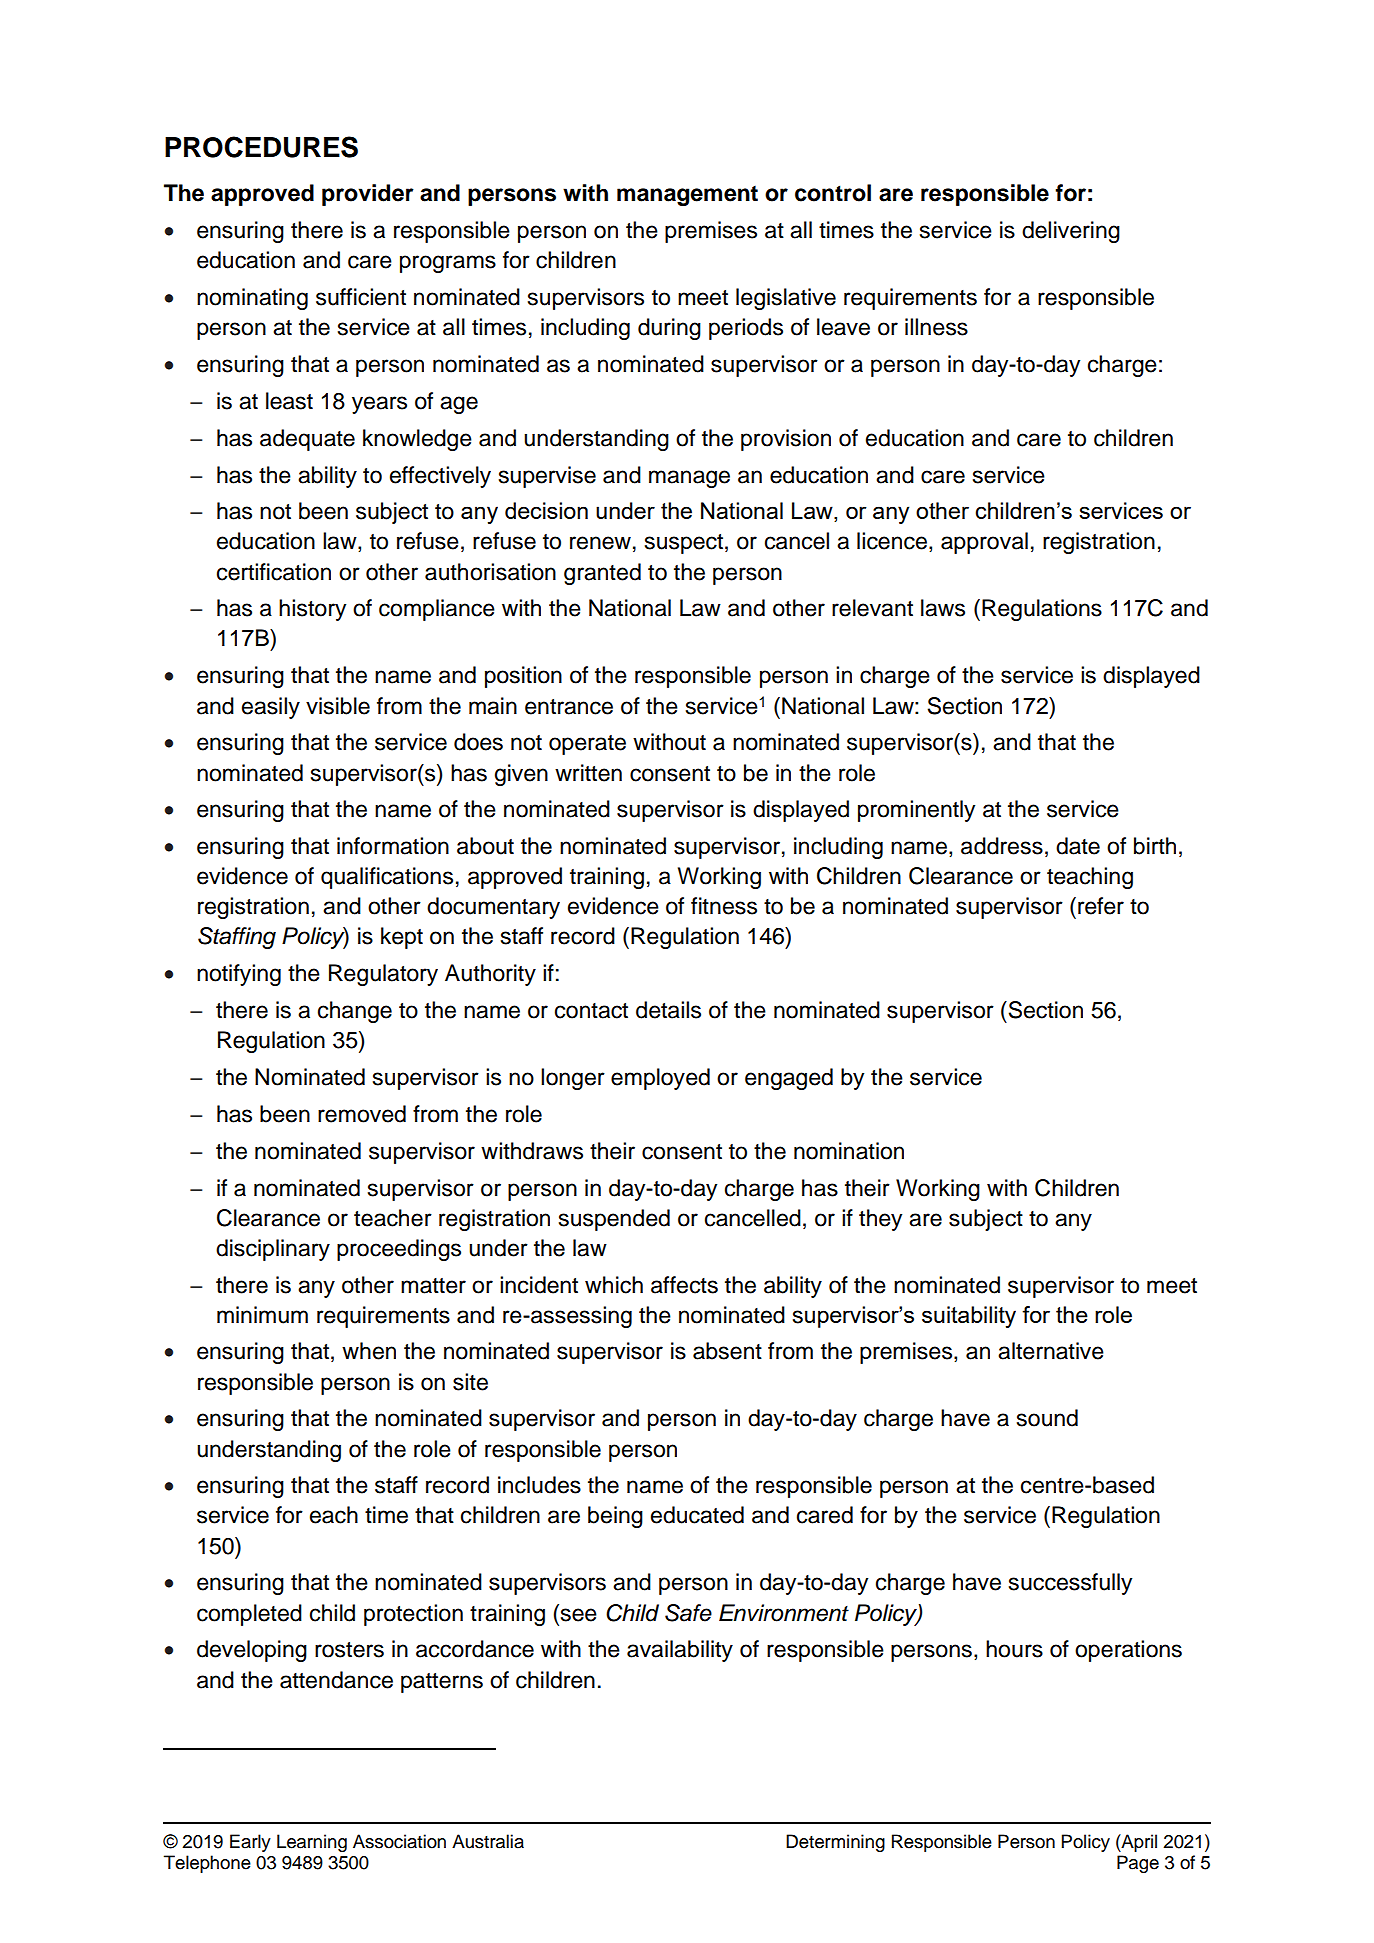  Describe the element at coordinates (312, 1843) in the page. I see `Learning` at that location.
